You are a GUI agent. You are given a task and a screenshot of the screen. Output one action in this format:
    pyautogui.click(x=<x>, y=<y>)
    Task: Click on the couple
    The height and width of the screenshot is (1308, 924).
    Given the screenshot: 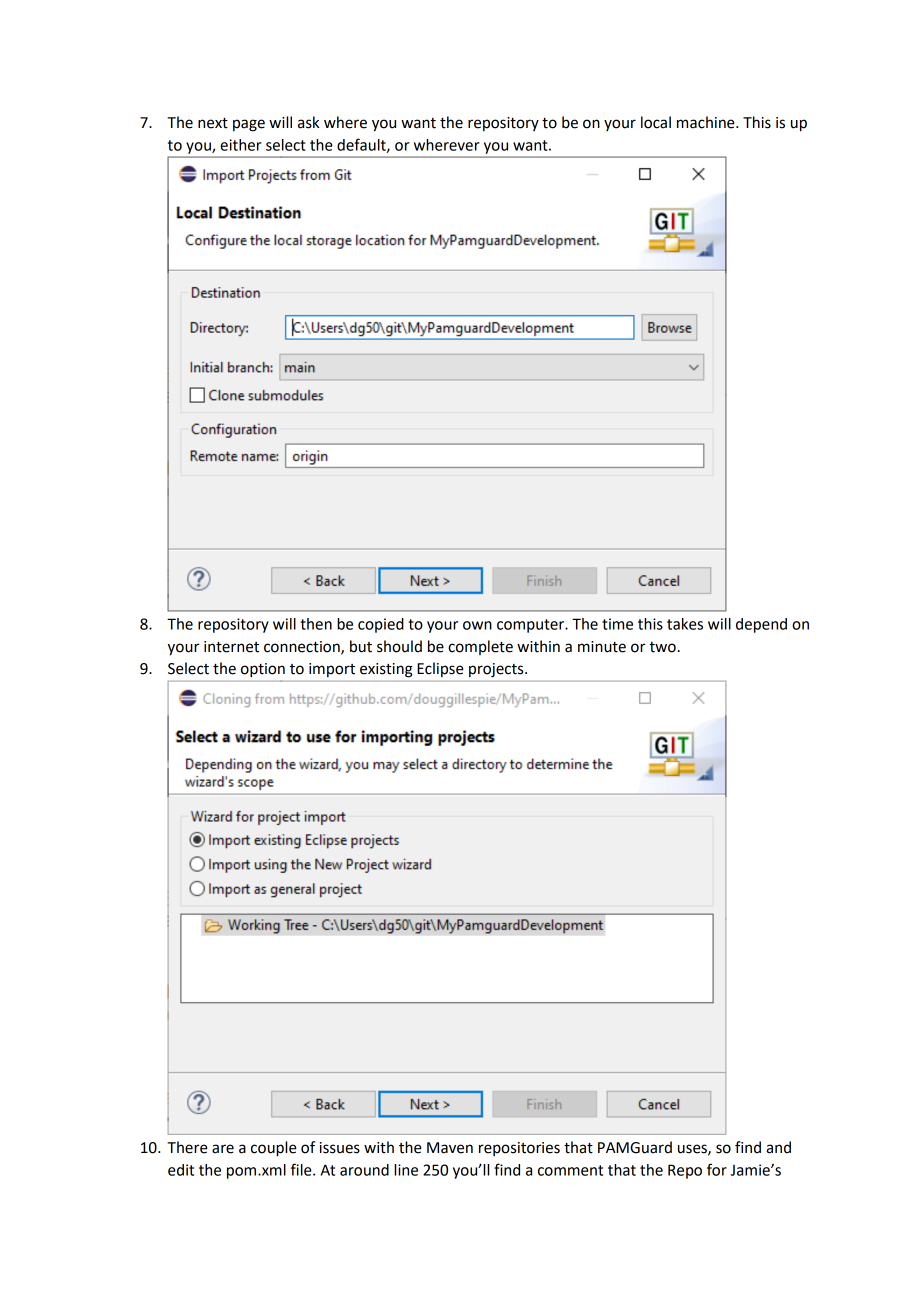 What is the action you would take?
    pyautogui.click(x=274, y=1149)
